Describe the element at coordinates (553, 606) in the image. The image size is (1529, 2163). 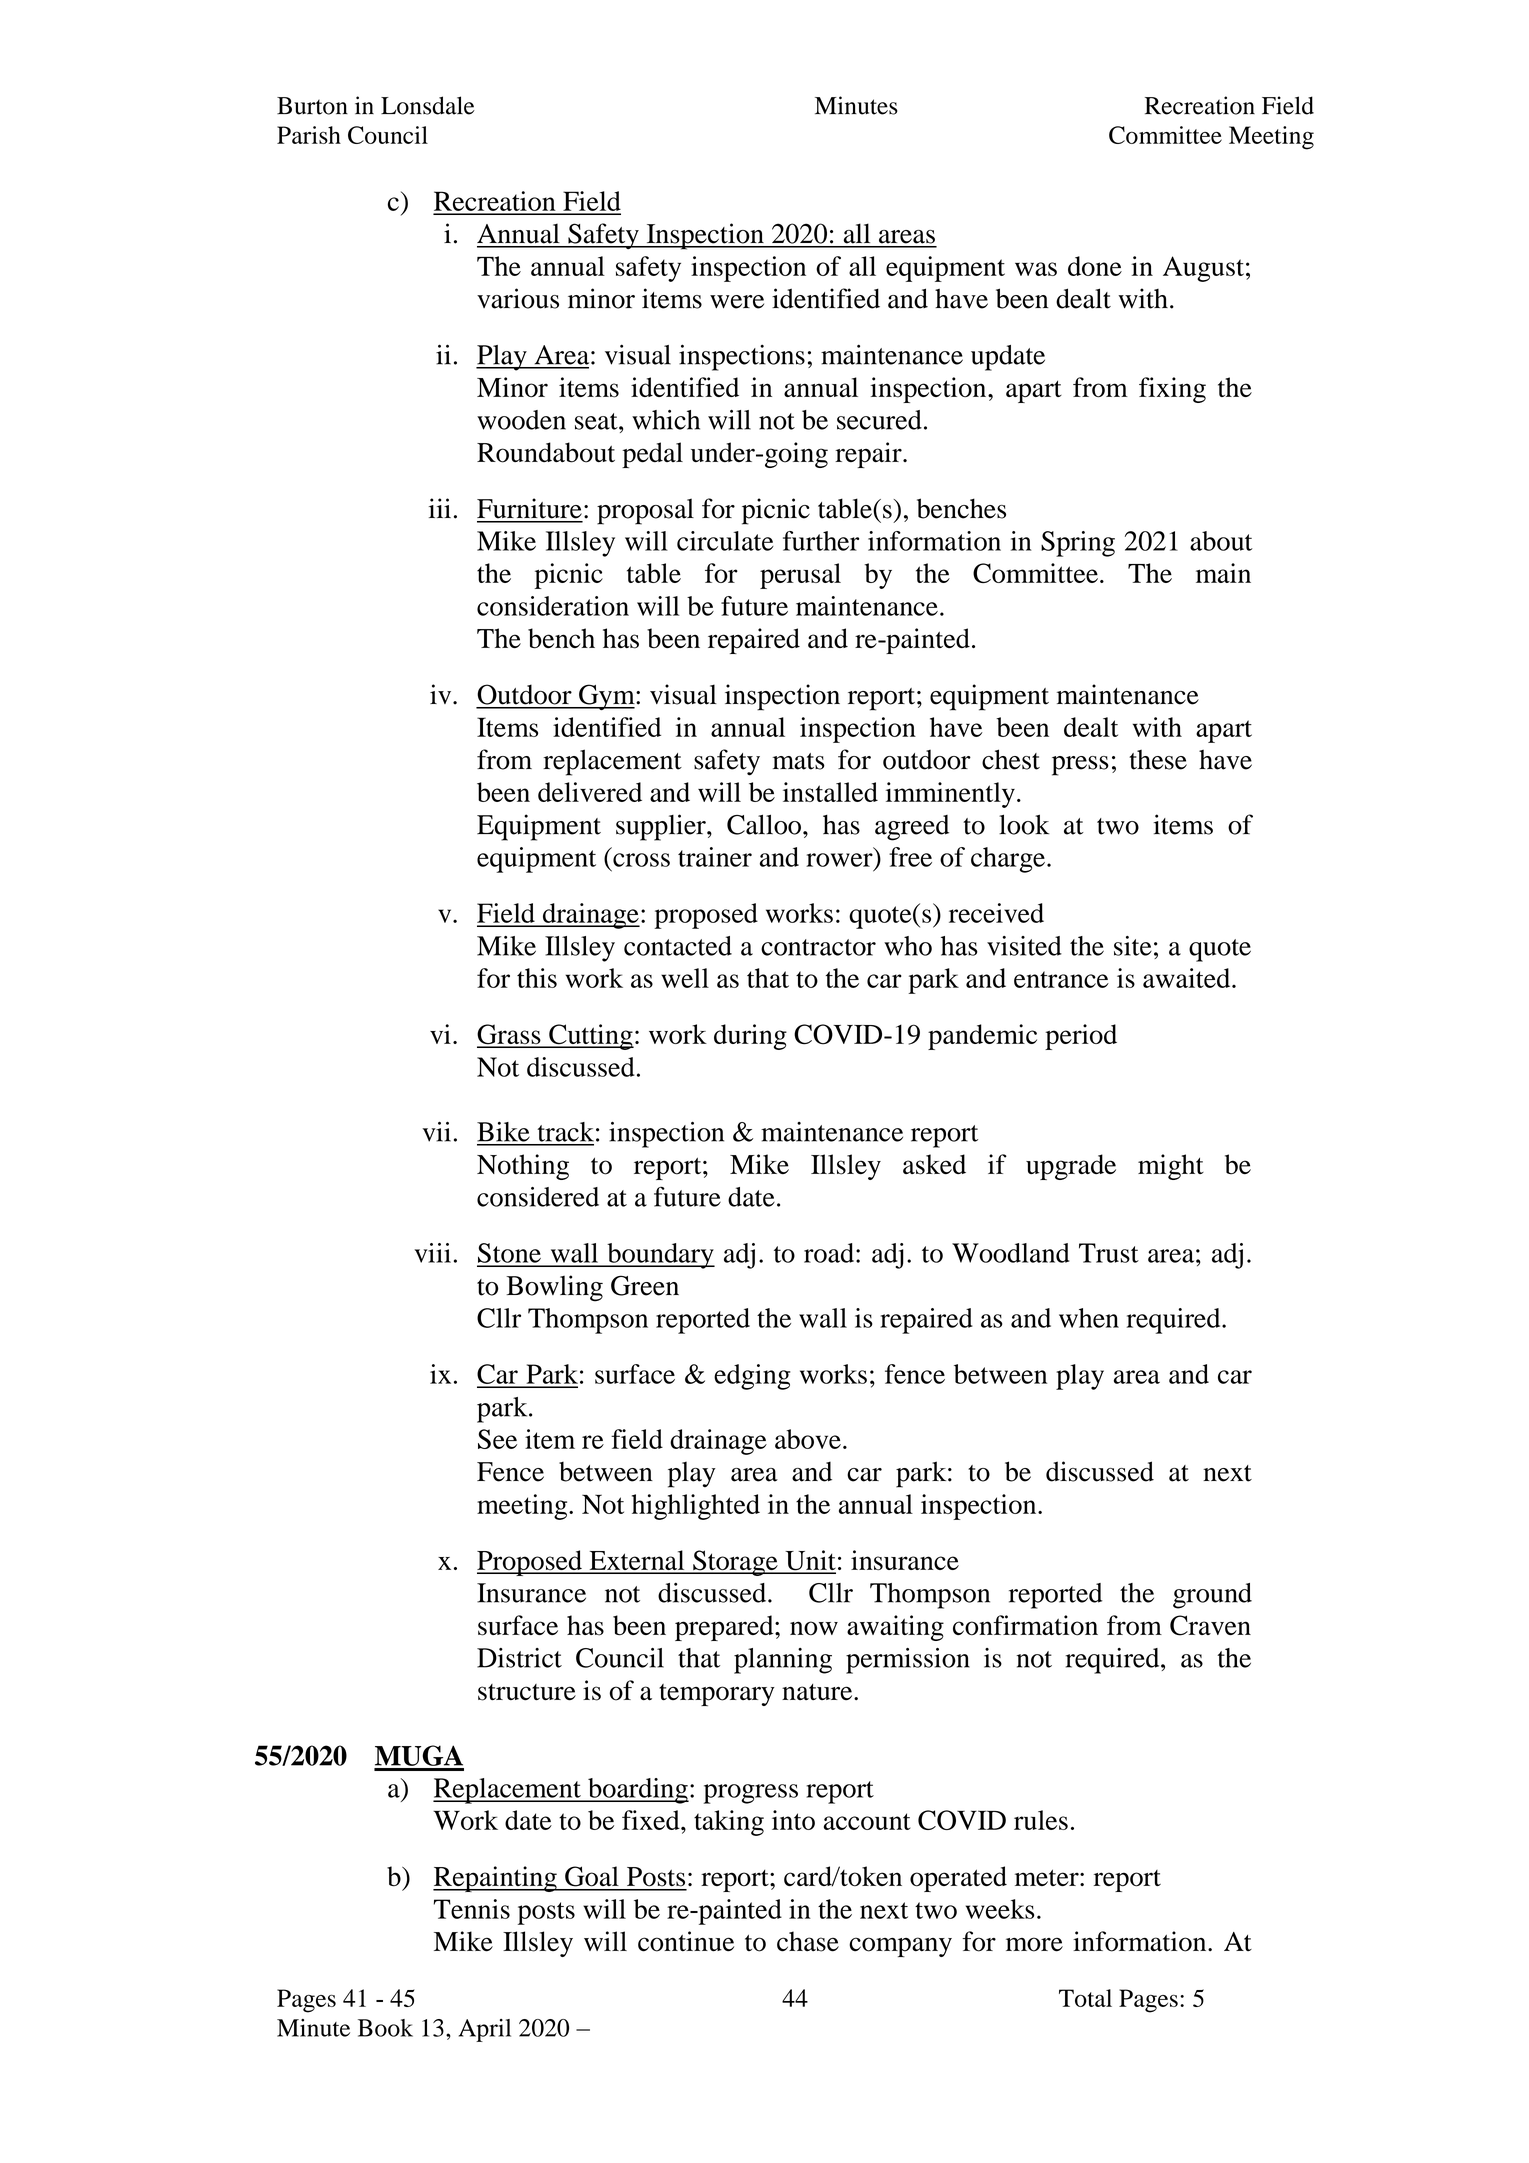
I see `consideration` at that location.
